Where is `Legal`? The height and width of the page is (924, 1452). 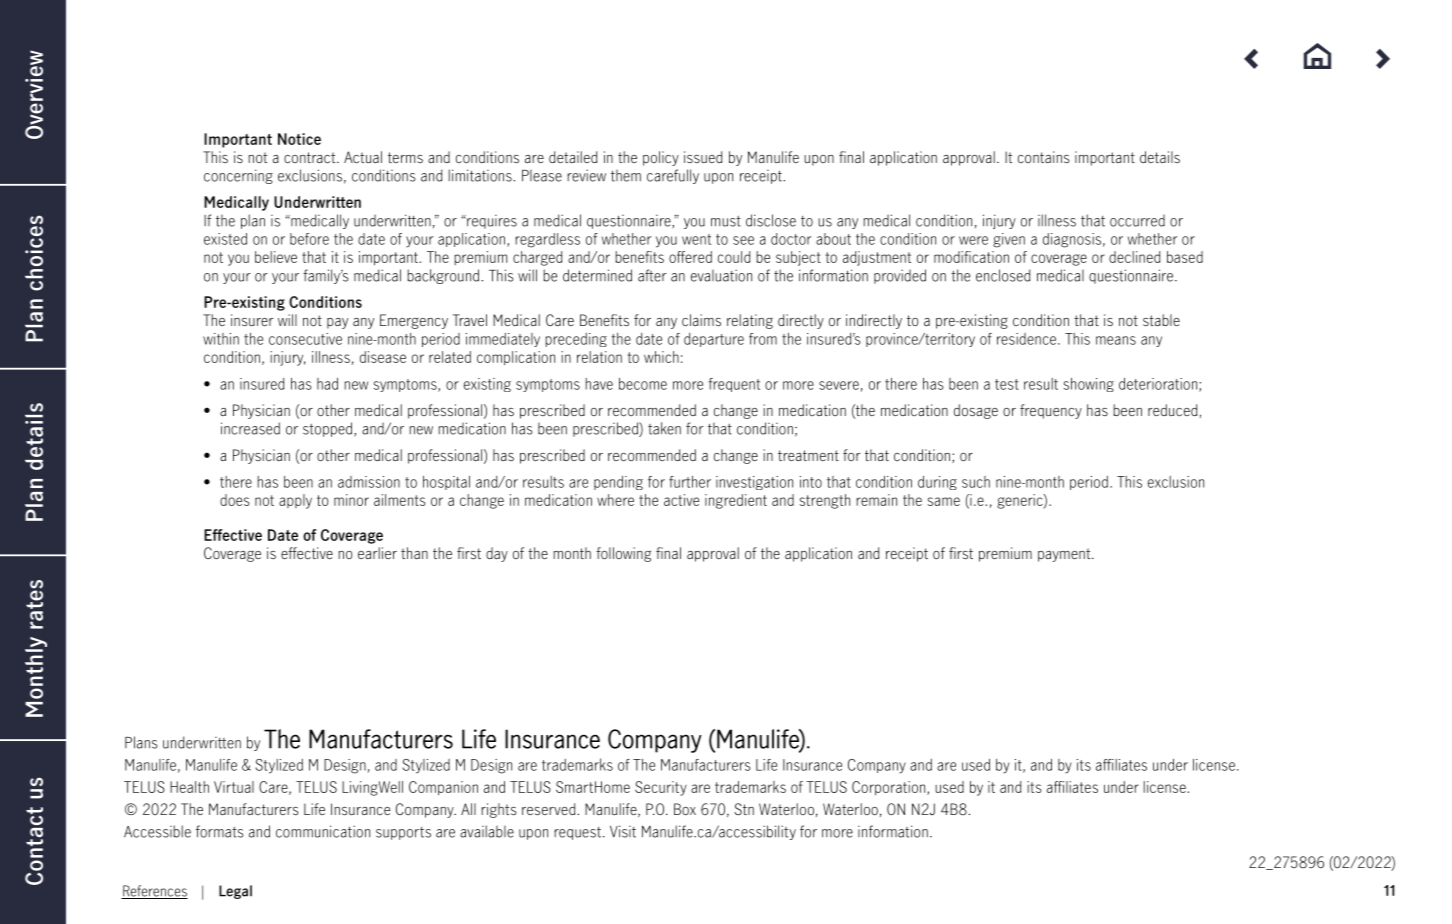
Legal is located at coordinates (235, 892).
